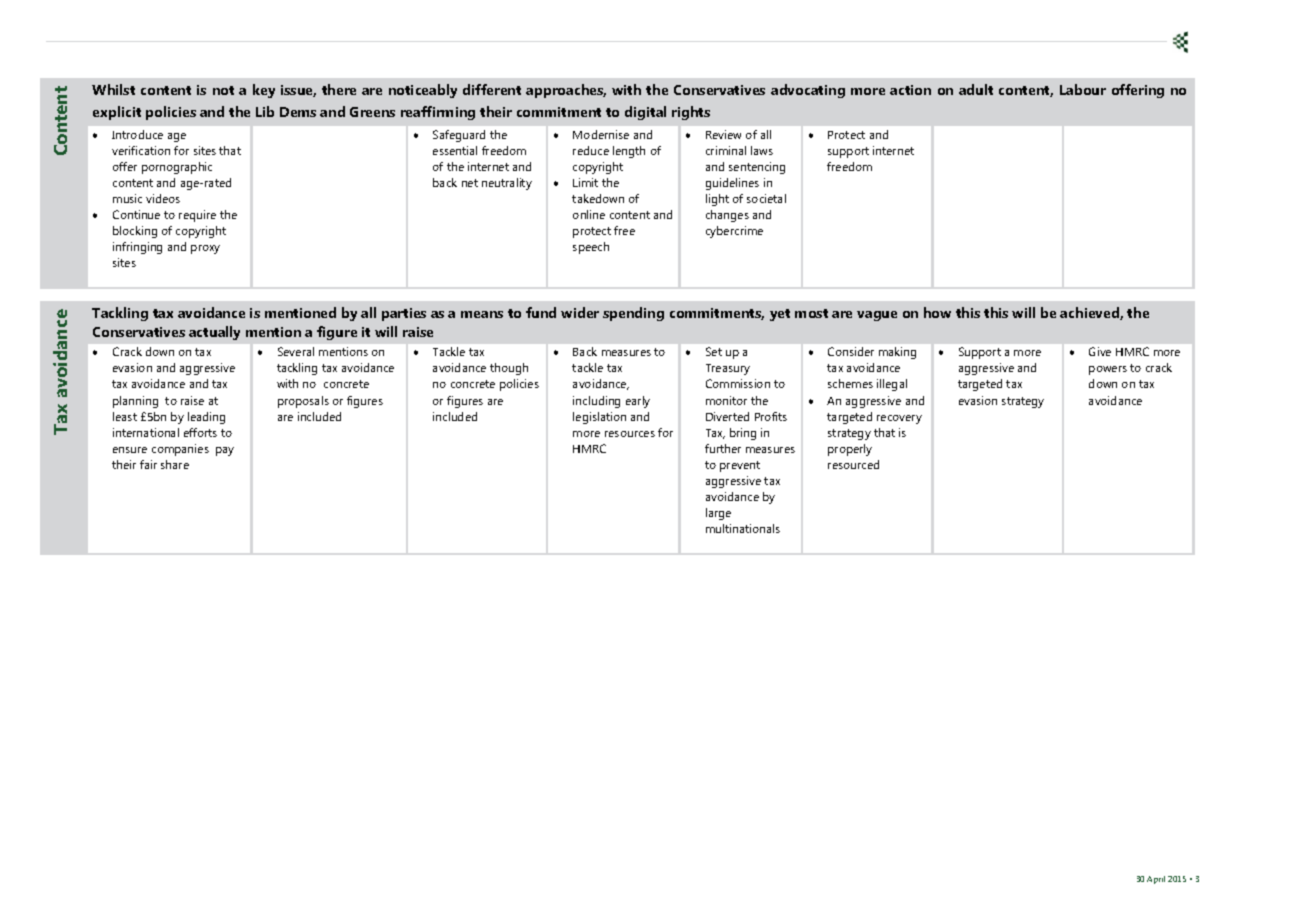 This screenshot has width=1308, height=924. What do you see at coordinates (1100, 351) in the screenshot?
I see `Give` at bounding box center [1100, 351].
